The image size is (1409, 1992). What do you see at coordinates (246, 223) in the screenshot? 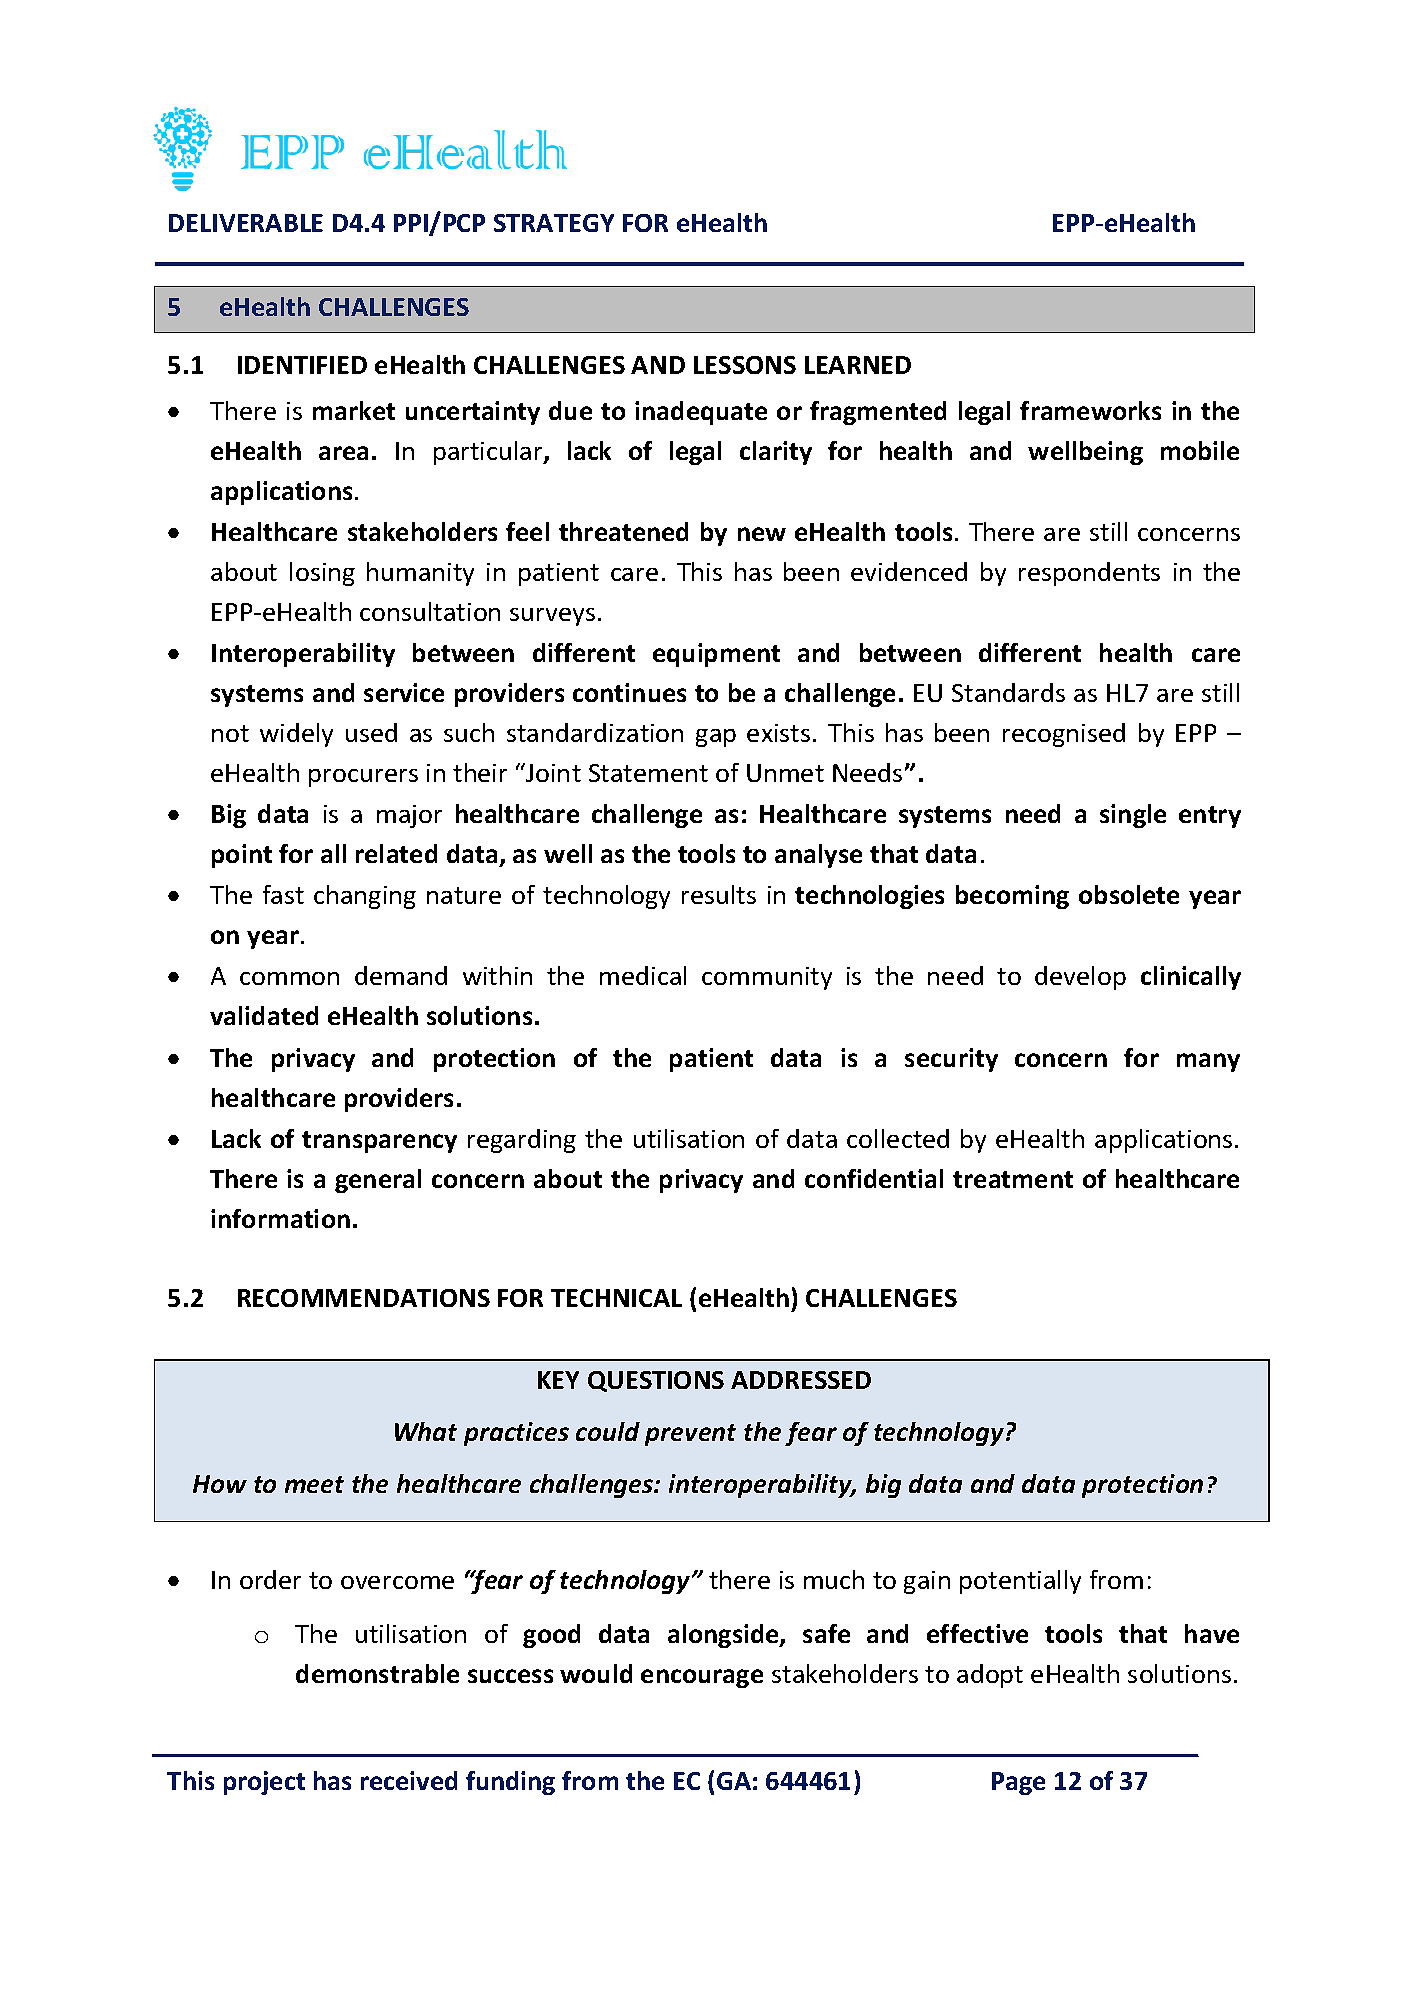
I see `DELIVERABLE` at bounding box center [246, 223].
